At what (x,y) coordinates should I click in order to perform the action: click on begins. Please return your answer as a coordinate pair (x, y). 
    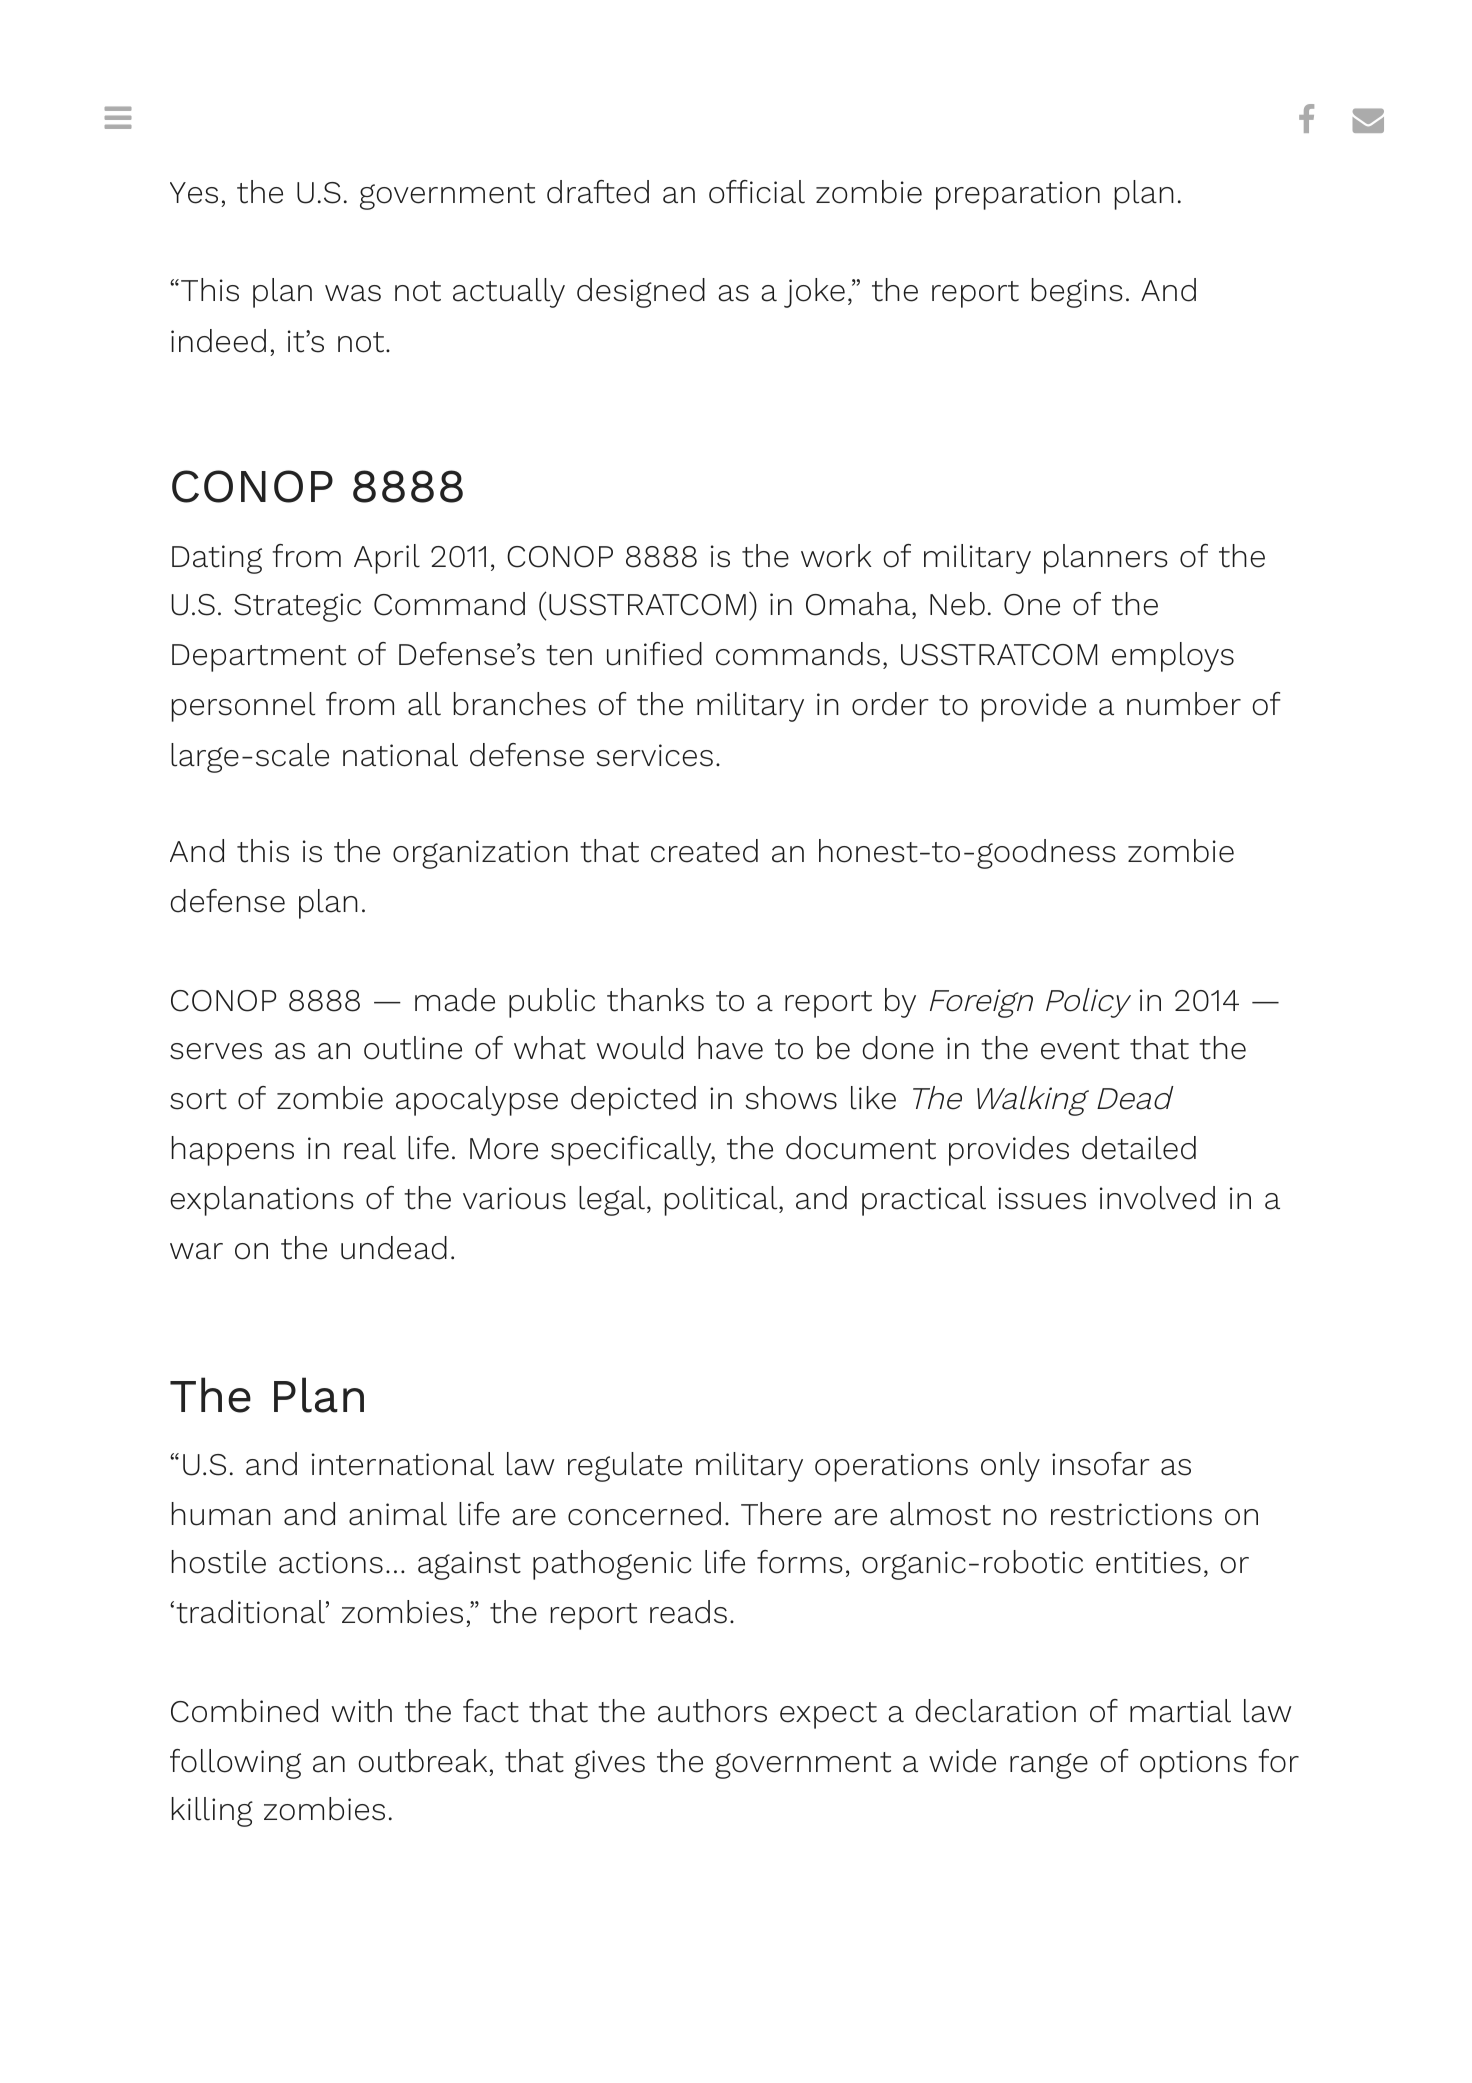
    Looking at the image, I should click on (1077, 293).
